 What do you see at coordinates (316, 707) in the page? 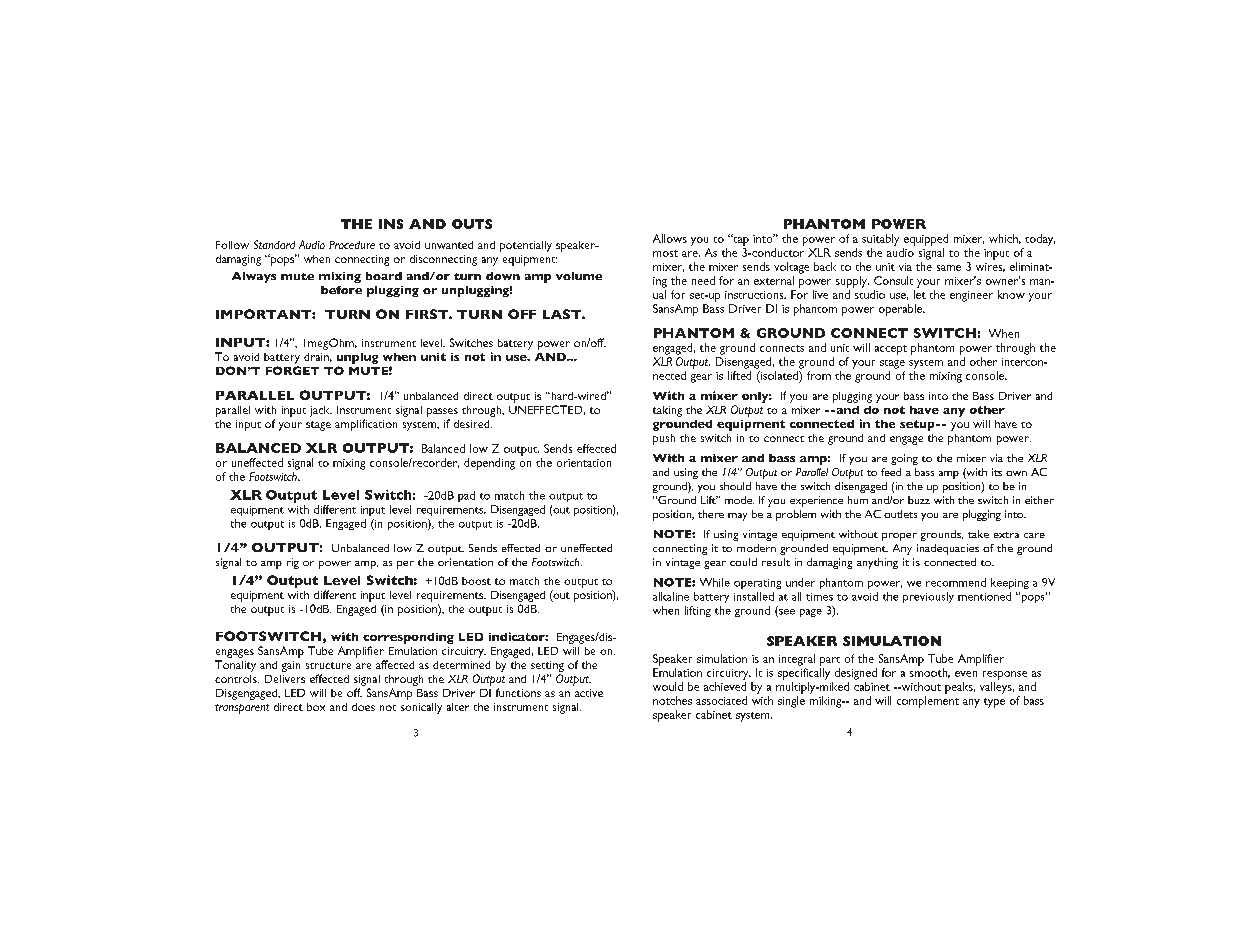
I see `box` at bounding box center [316, 707].
